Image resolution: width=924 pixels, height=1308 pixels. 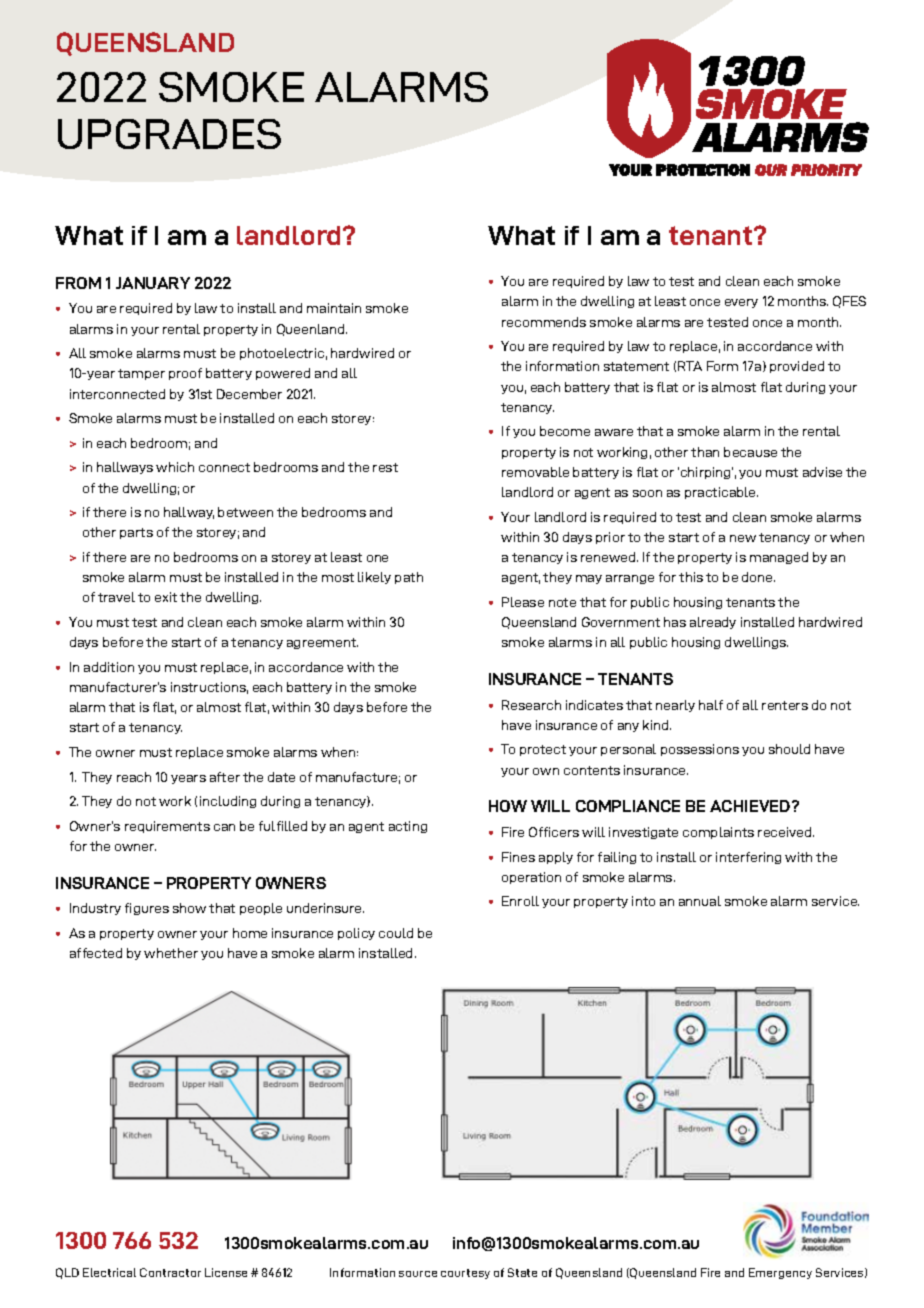 What do you see at coordinates (169, 134) in the page?
I see `UPGRADES` at bounding box center [169, 134].
